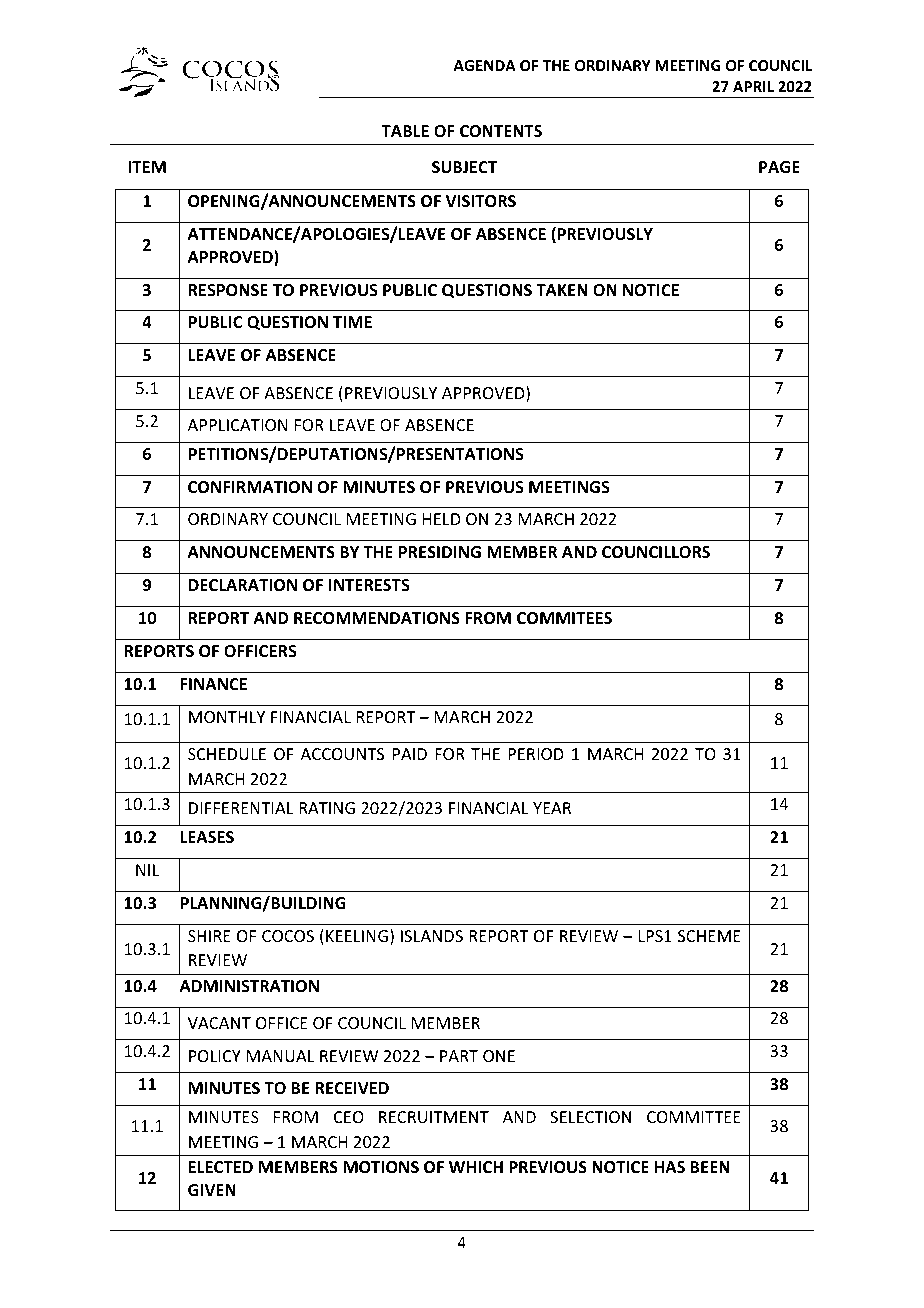 This screenshot has width=924, height=1308. What do you see at coordinates (536, 754) in the screenshot?
I see `PERIOD` at bounding box center [536, 754].
